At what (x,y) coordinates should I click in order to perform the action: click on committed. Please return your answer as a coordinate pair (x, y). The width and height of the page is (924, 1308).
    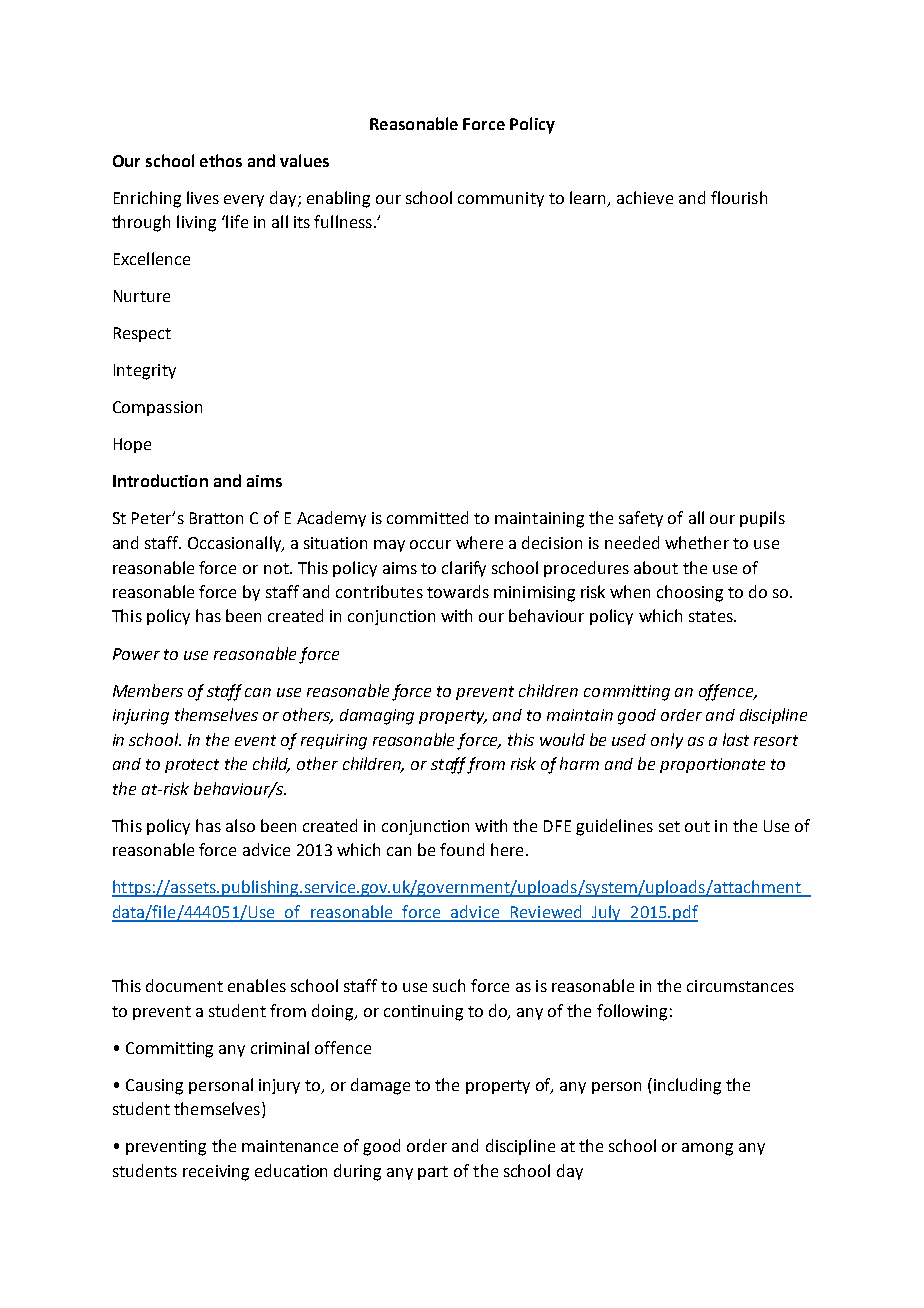
    Looking at the image, I should click on (427, 517).
